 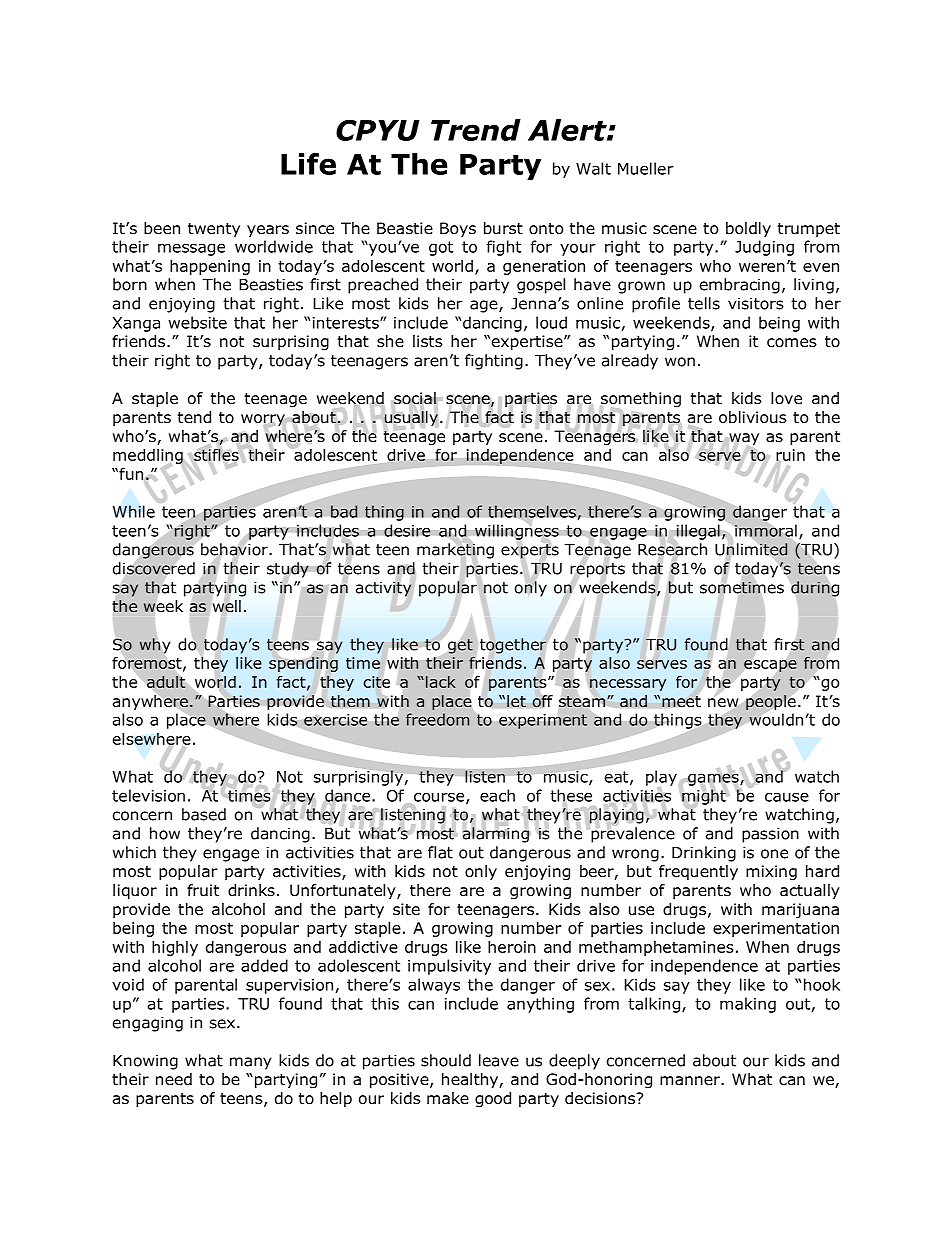 I want to click on alarming, so click(x=497, y=834).
